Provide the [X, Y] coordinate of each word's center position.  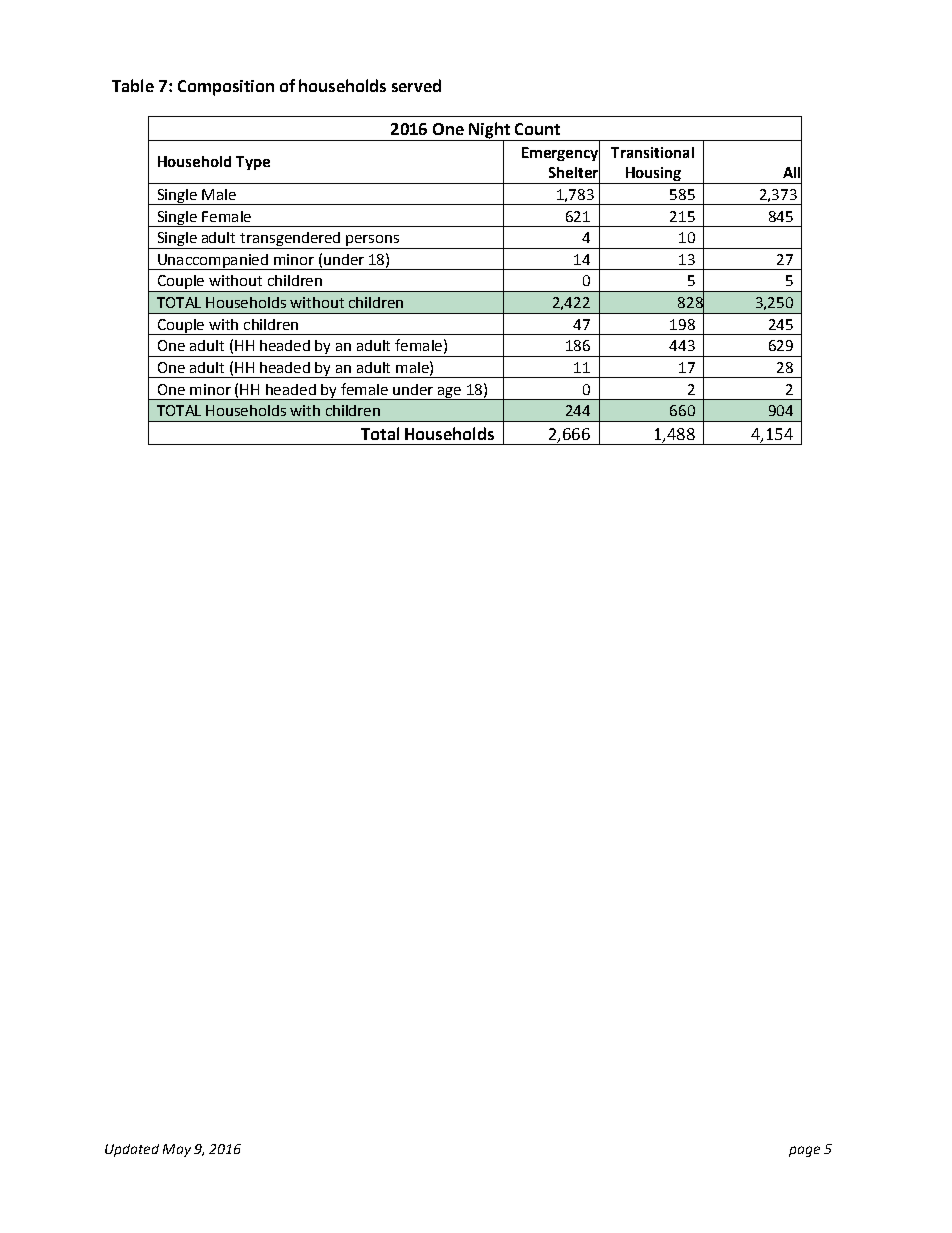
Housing [653, 175]
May [177, 1150]
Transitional [652, 152]
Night [489, 131]
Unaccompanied [213, 262]
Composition [226, 88]
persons [372, 242]
